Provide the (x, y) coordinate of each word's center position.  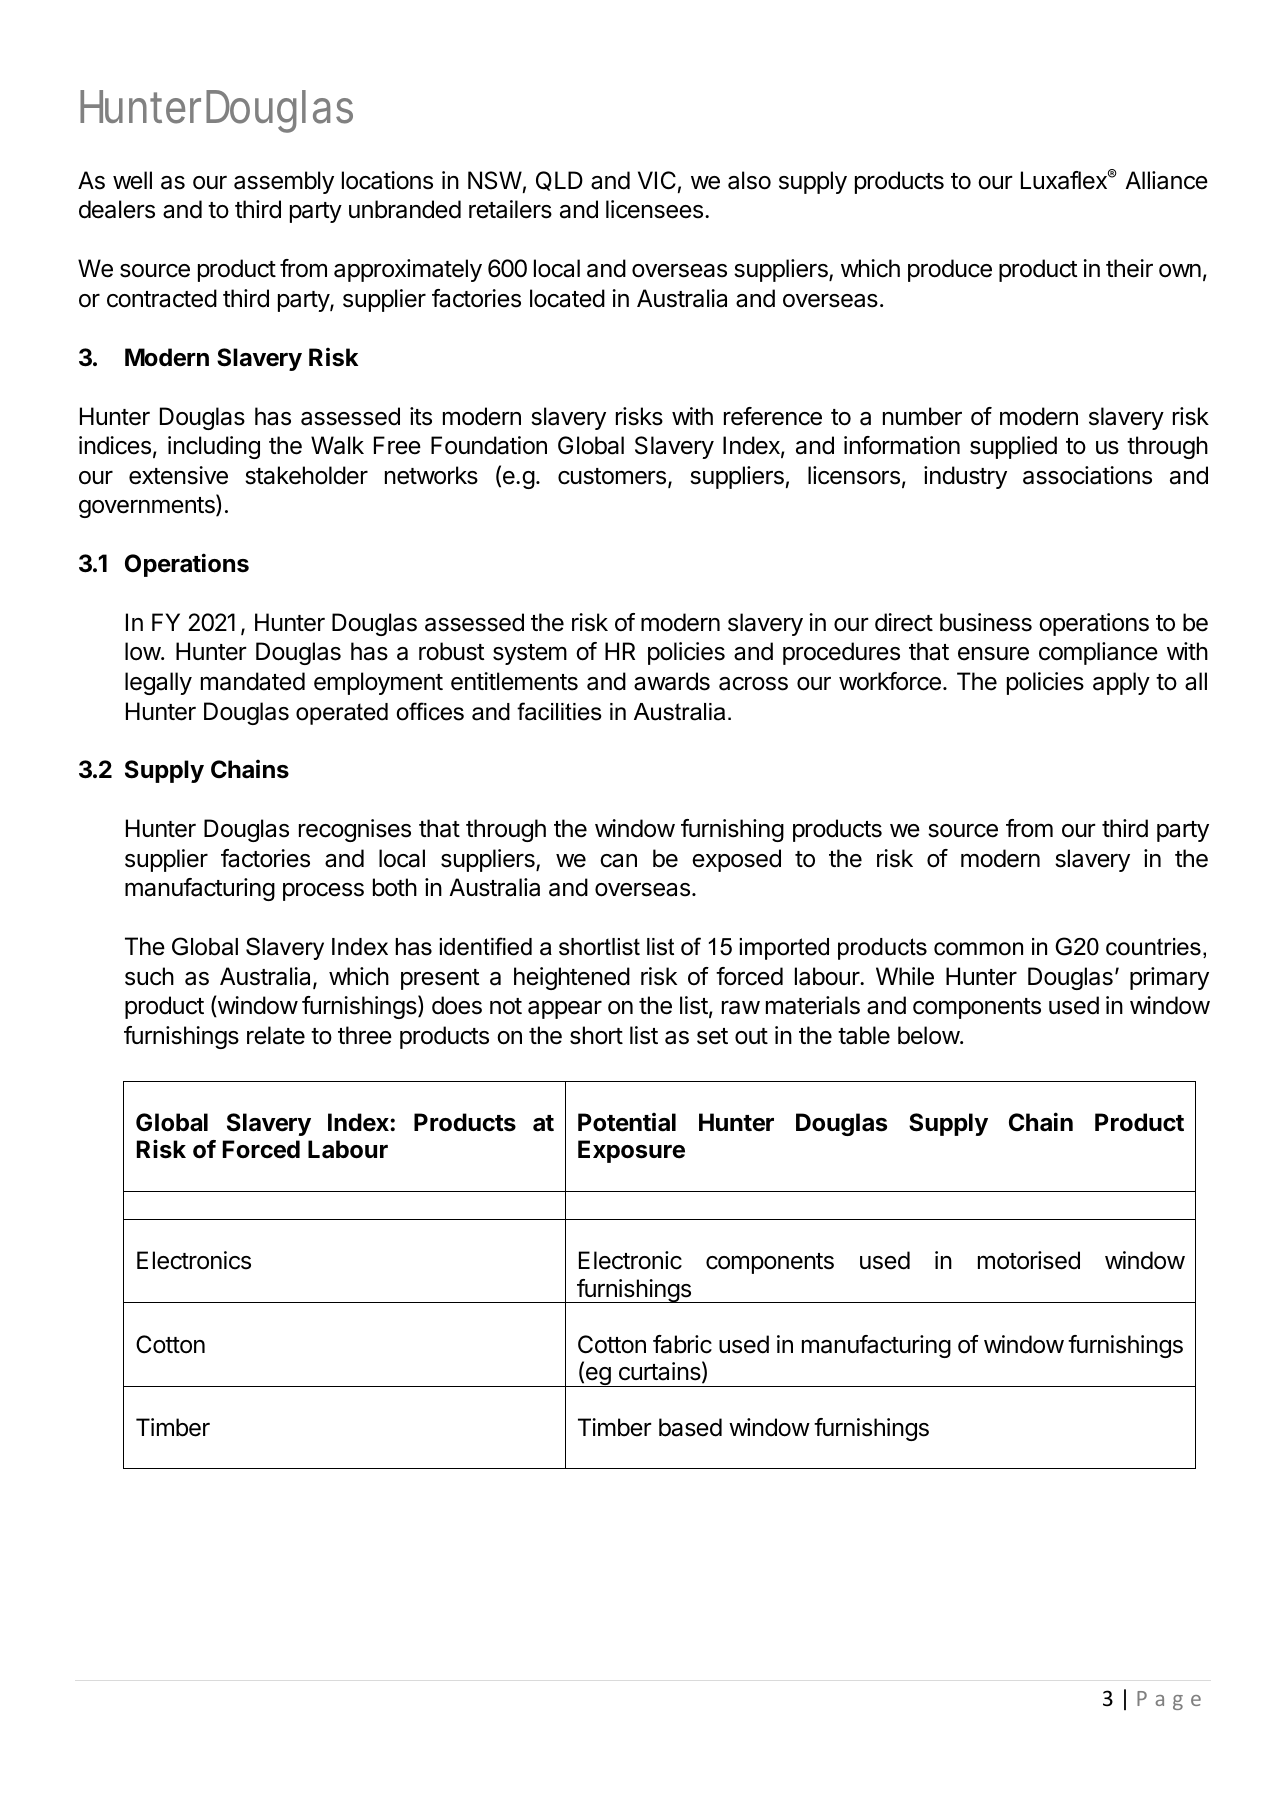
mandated (253, 681)
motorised (1029, 1260)
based (690, 1427)
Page (1169, 1700)
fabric (682, 1344)
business (986, 622)
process (323, 892)
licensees (654, 209)
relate (276, 1035)
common (978, 949)
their (1129, 268)
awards (672, 681)
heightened (572, 978)
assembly (284, 182)
